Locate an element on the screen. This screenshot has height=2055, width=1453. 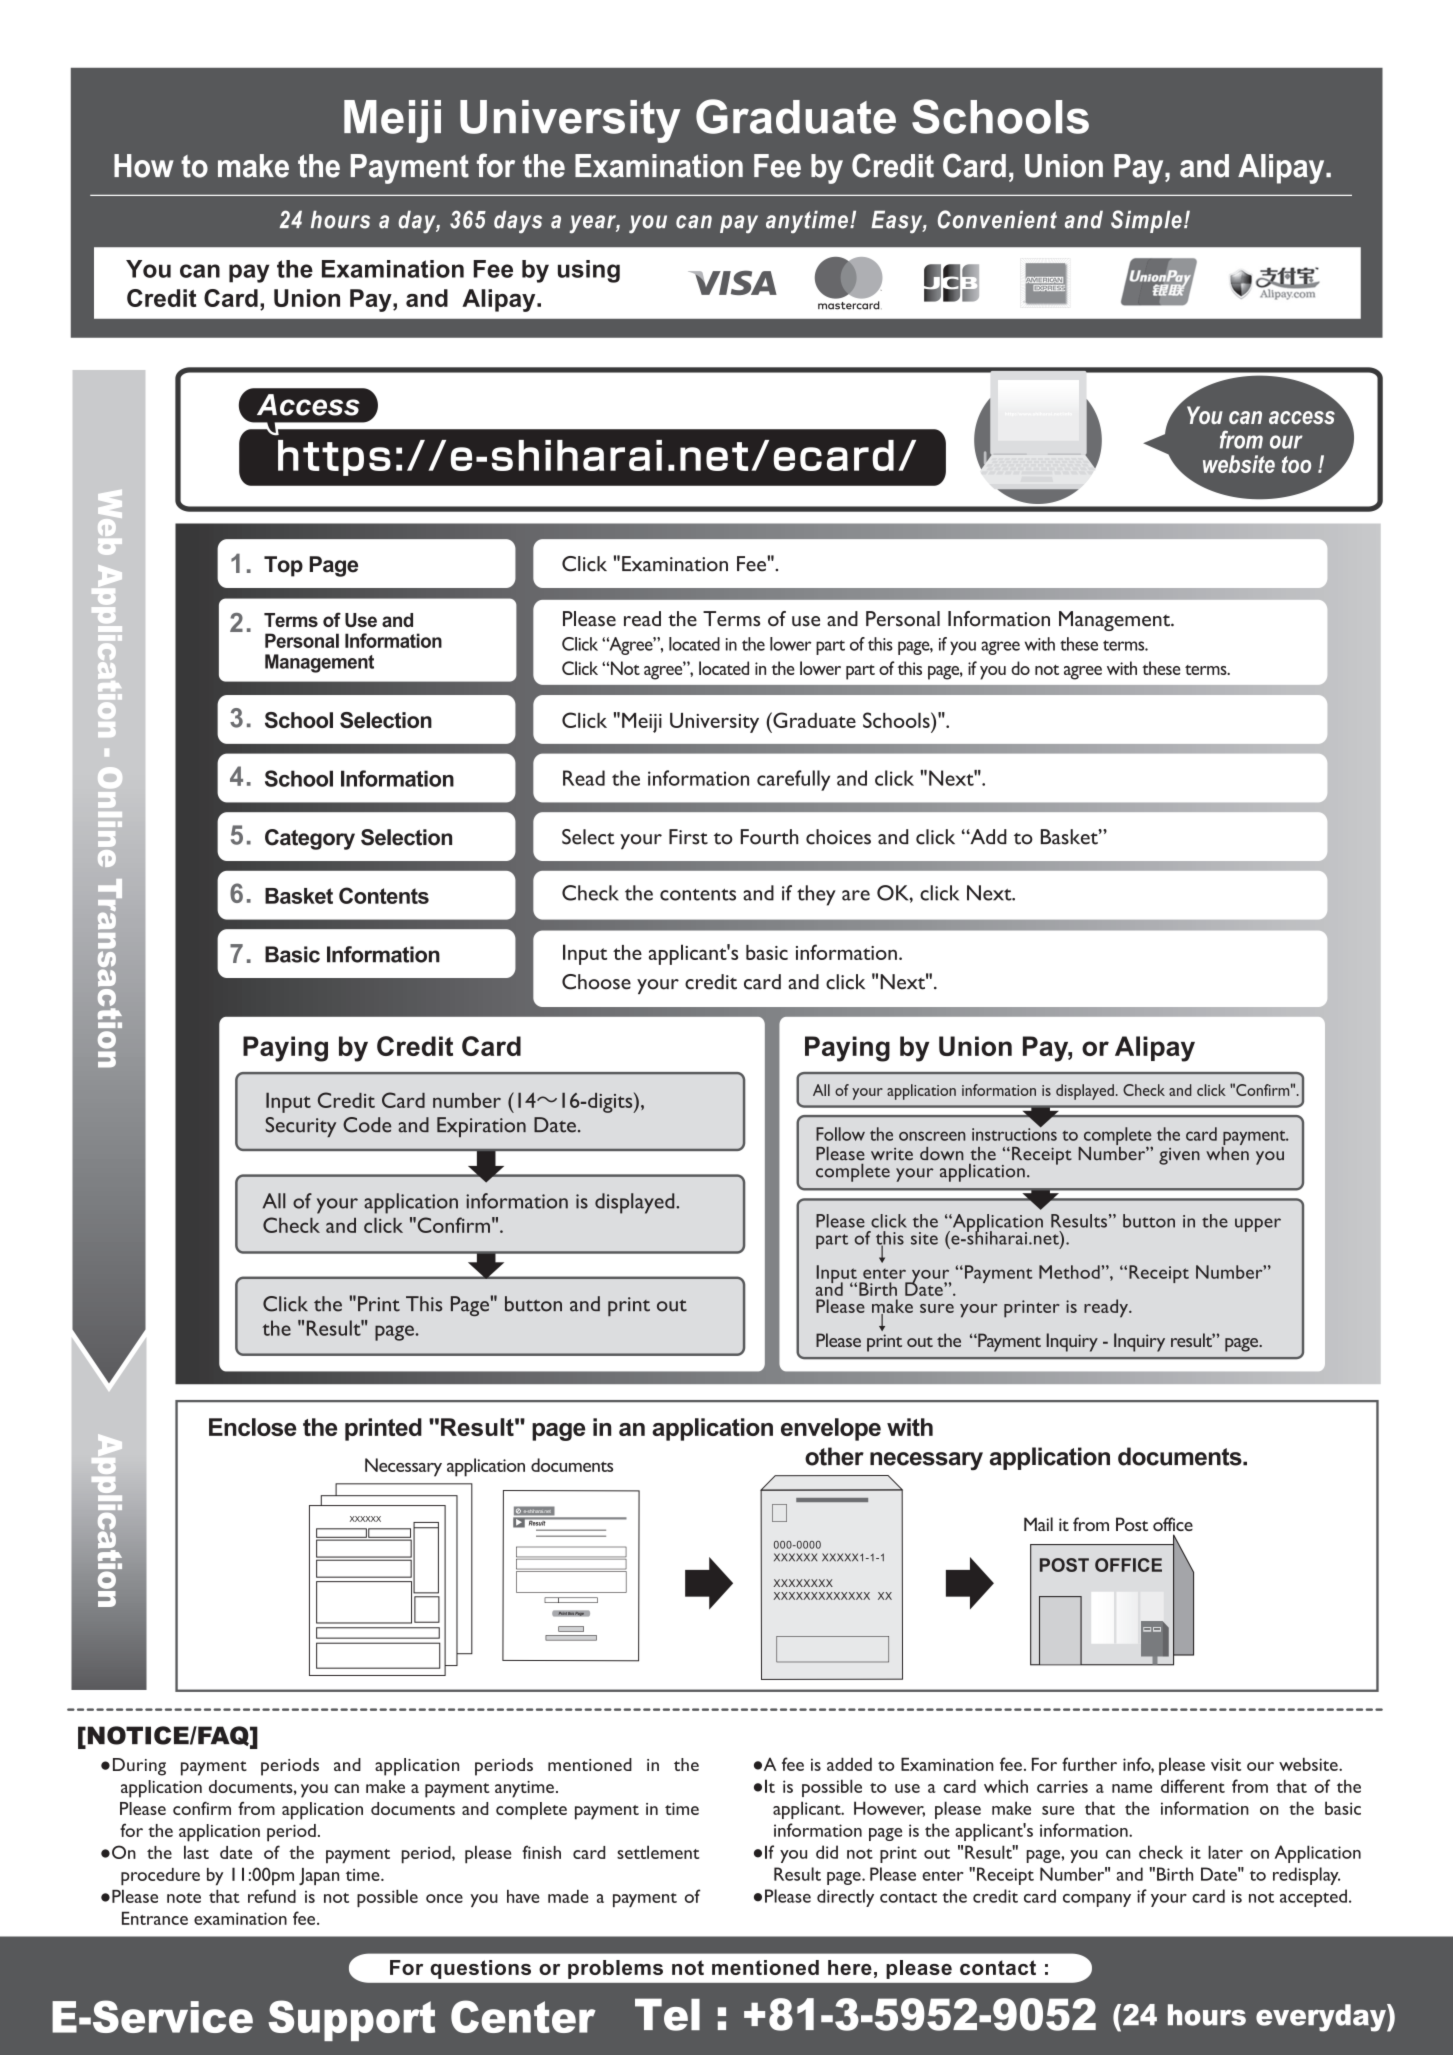
company is located at coordinates (1097, 1900).
